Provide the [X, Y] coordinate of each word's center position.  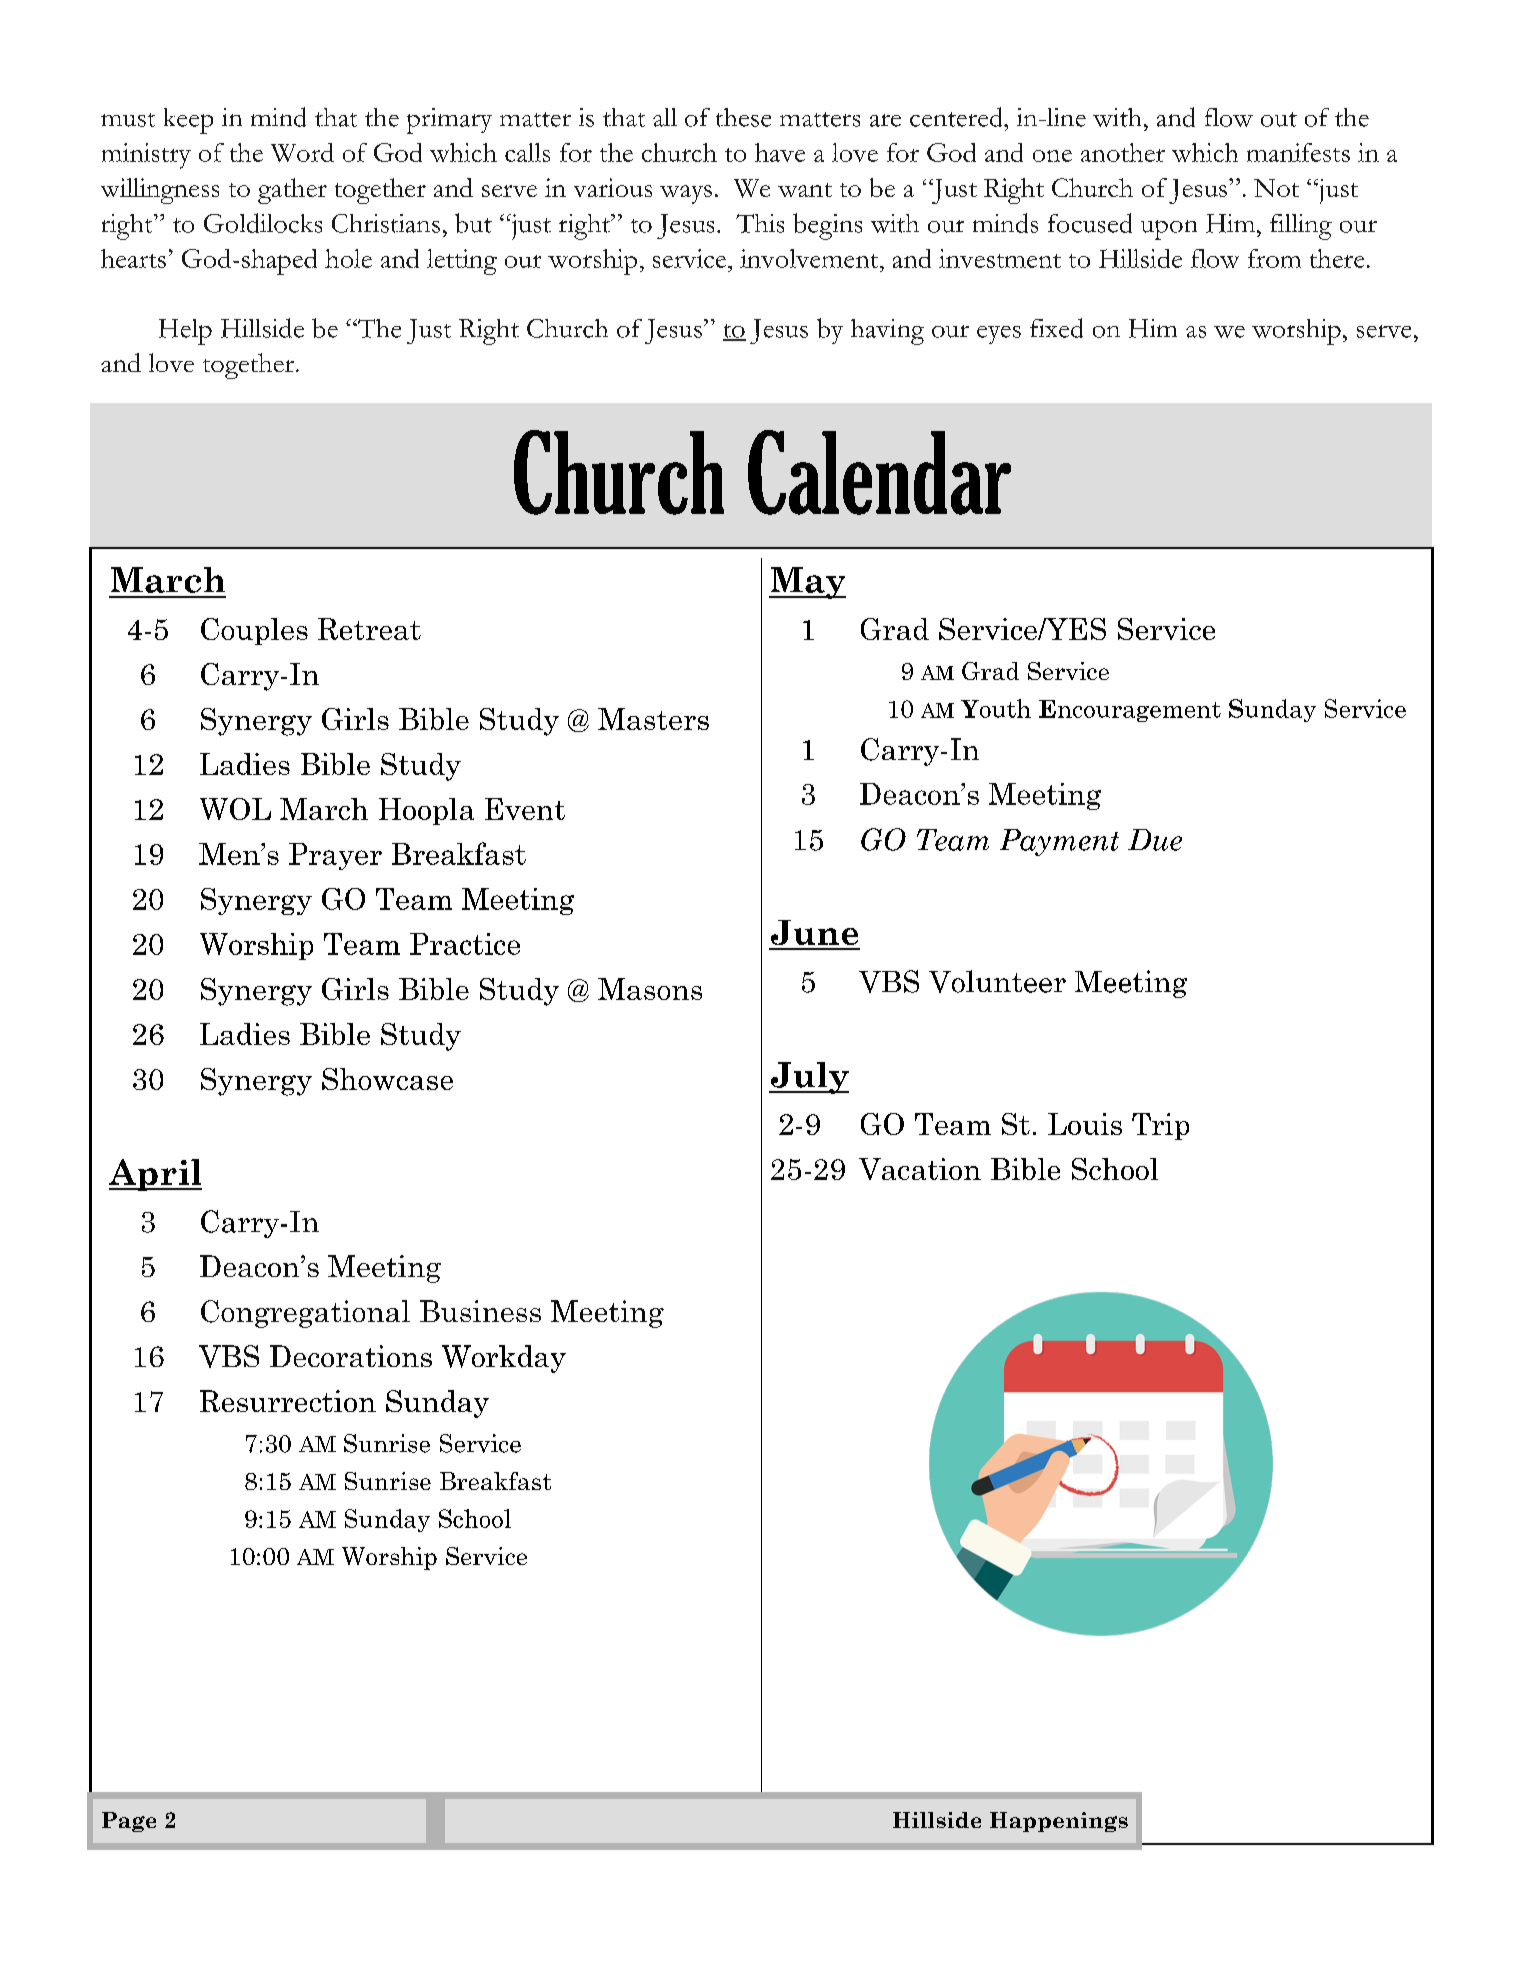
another [1123, 152]
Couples [254, 631]
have [780, 152]
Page [129, 1822]
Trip [1160, 1126]
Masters [653, 719]
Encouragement [1130, 711]
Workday [504, 1359]
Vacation [920, 1169]
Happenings [1059, 1822]
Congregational [305, 1314]
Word [302, 152]
